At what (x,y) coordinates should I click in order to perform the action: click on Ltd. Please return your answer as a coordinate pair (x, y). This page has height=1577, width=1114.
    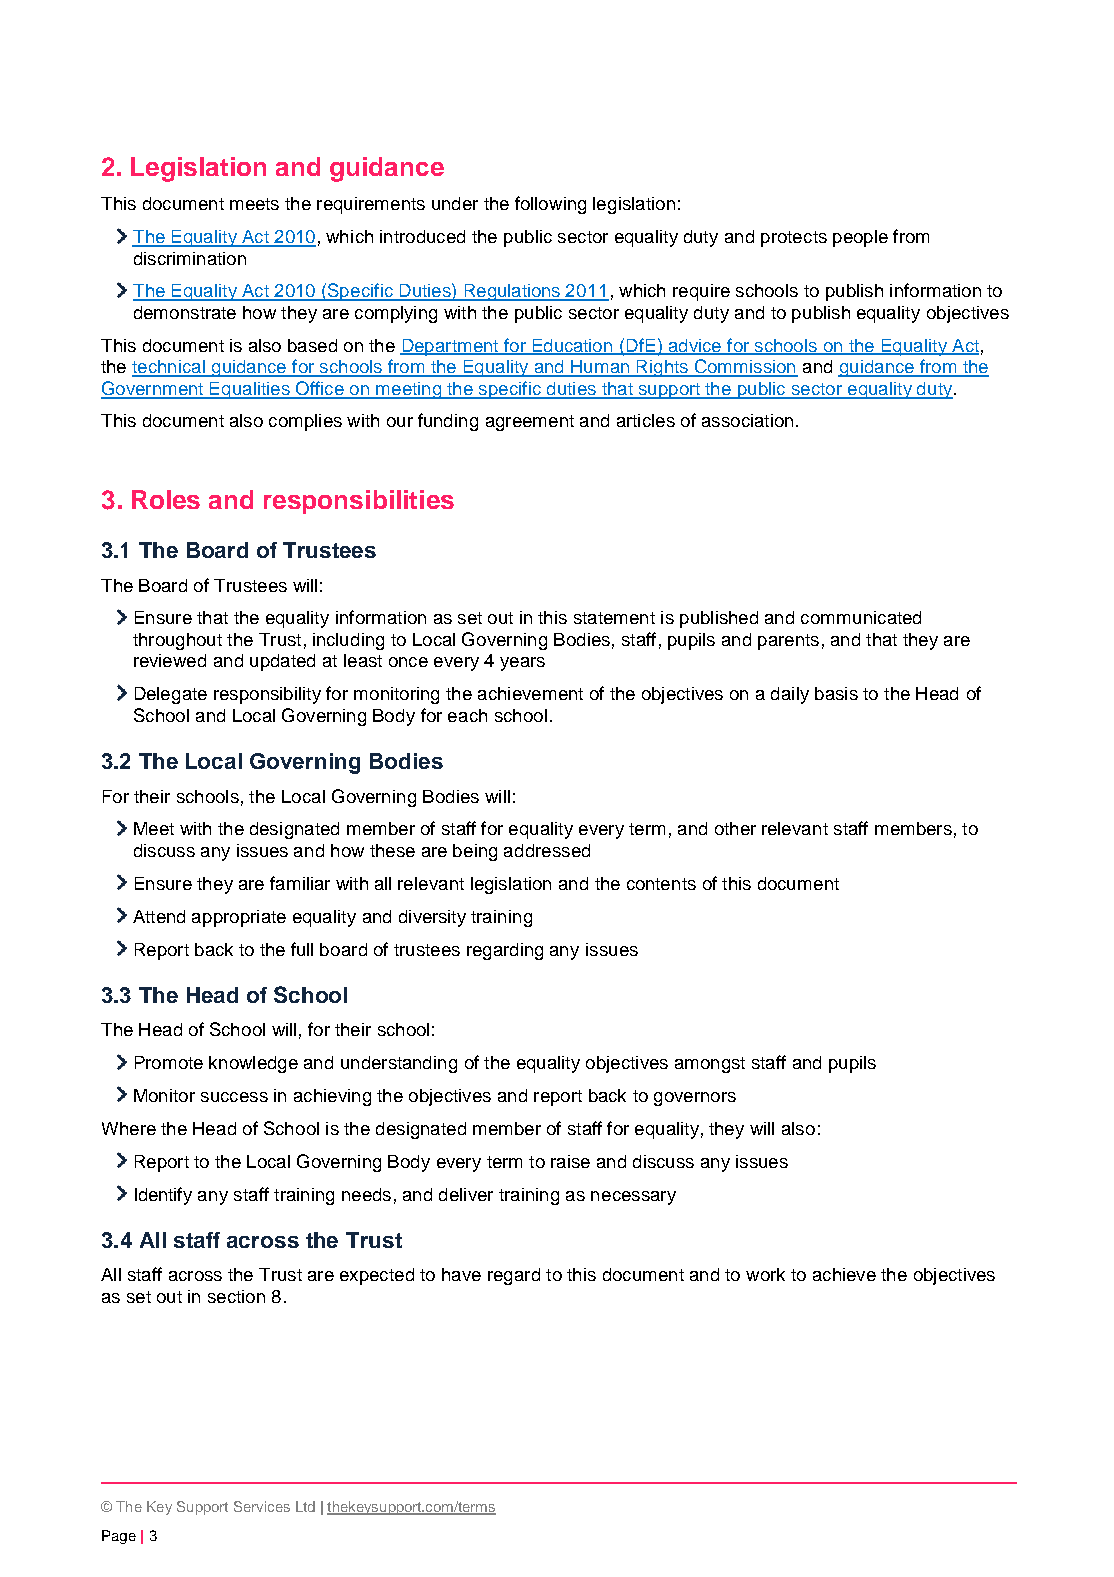
    Looking at the image, I should click on (305, 1506).
